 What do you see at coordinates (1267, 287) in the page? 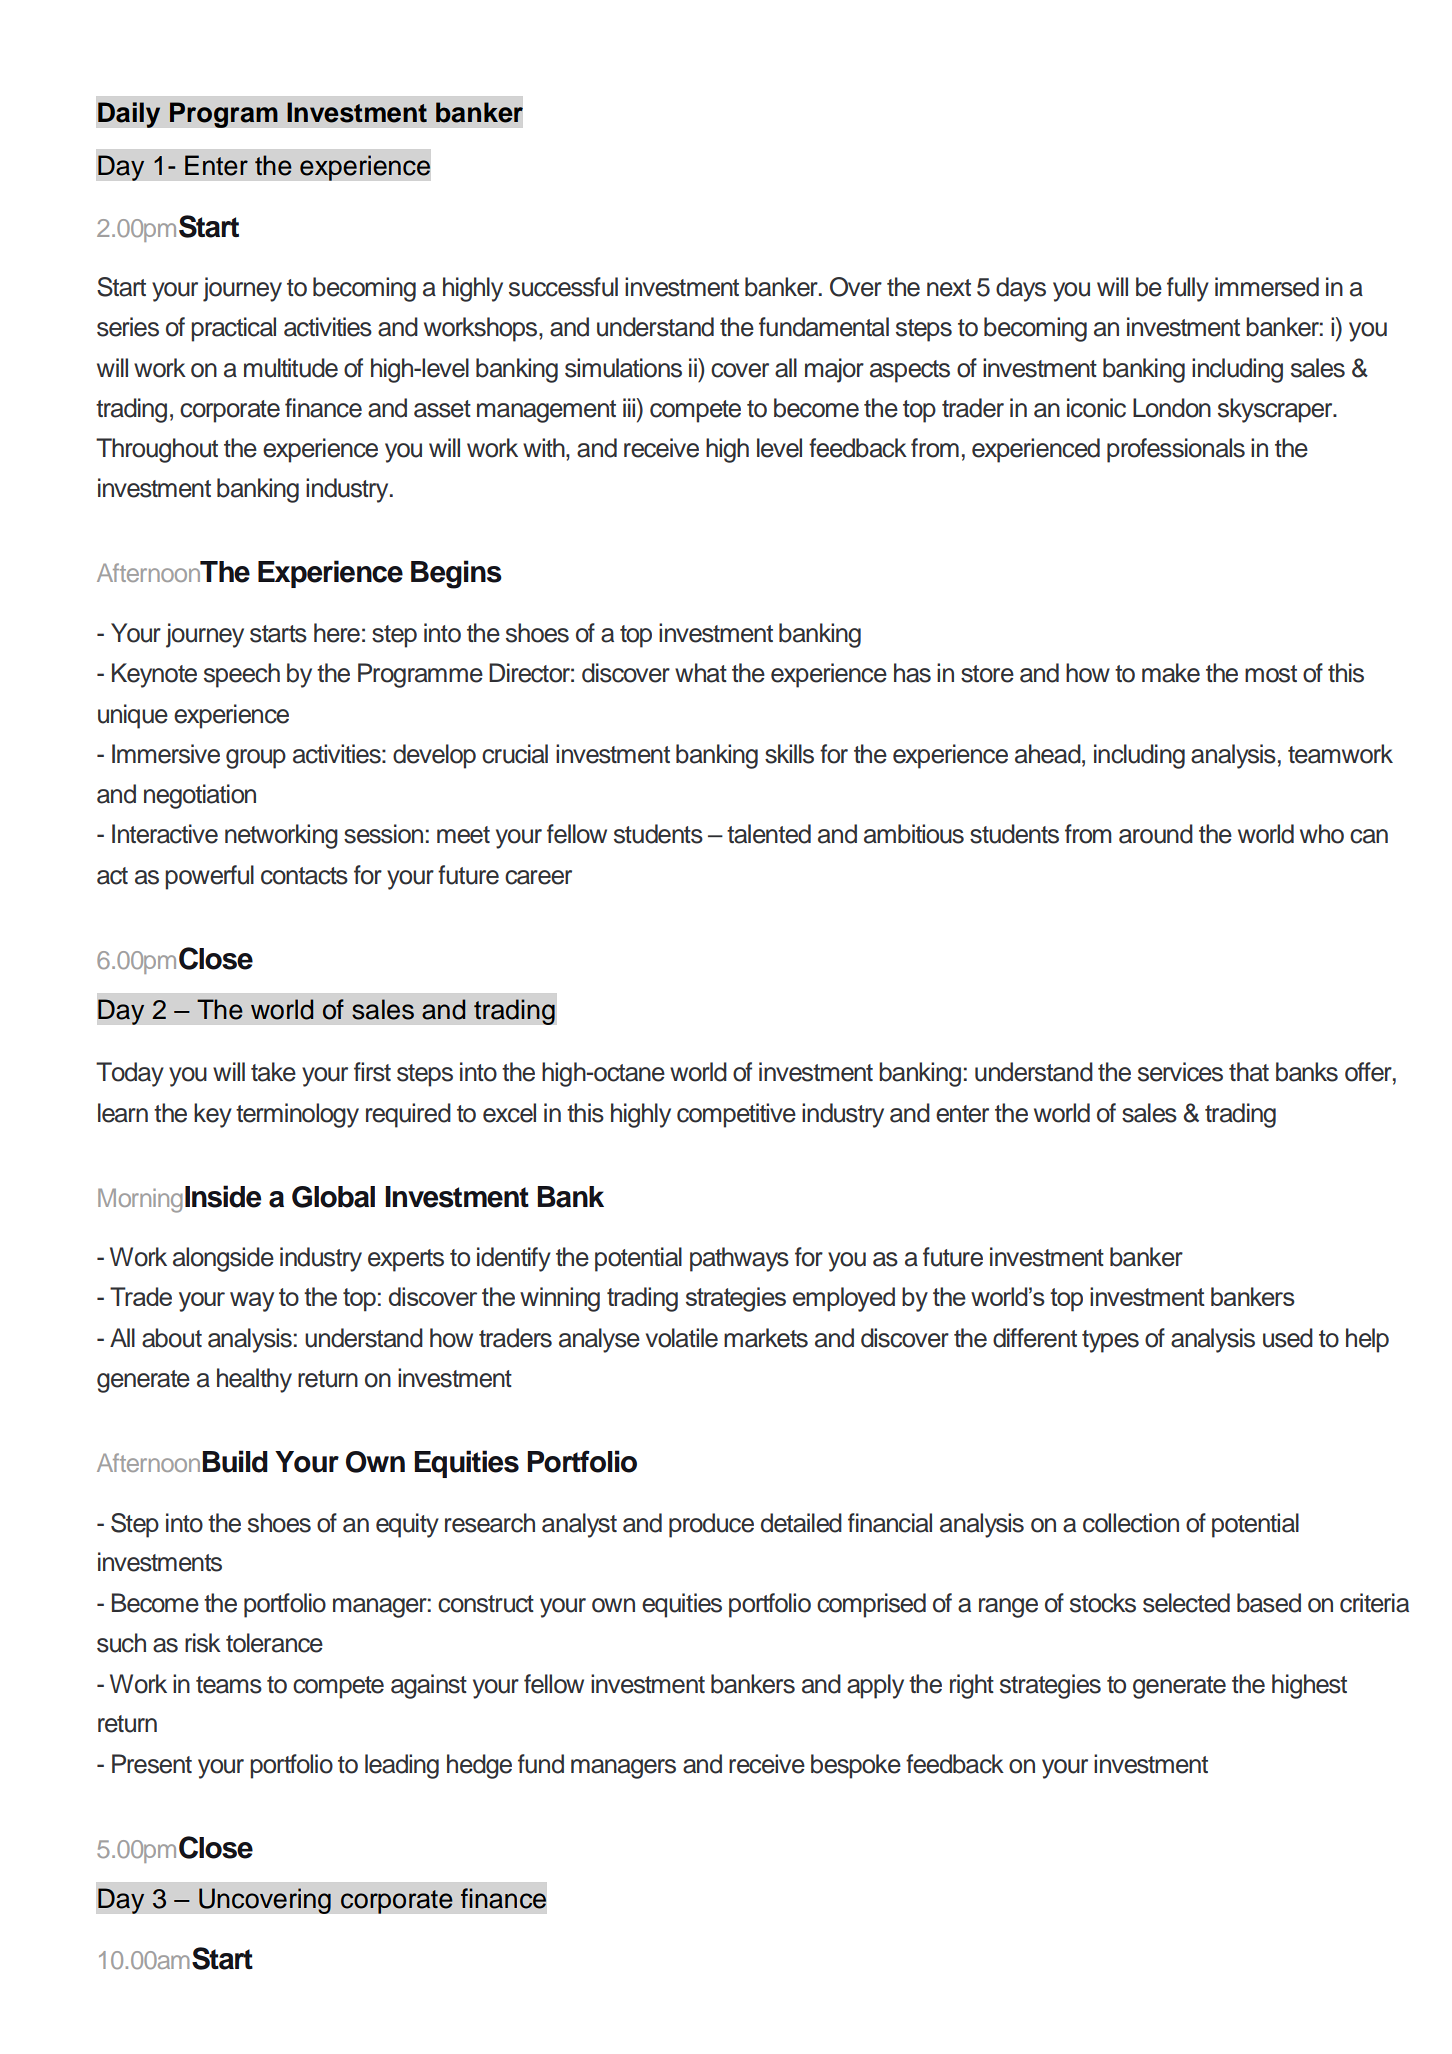
I see `immersed` at bounding box center [1267, 287].
